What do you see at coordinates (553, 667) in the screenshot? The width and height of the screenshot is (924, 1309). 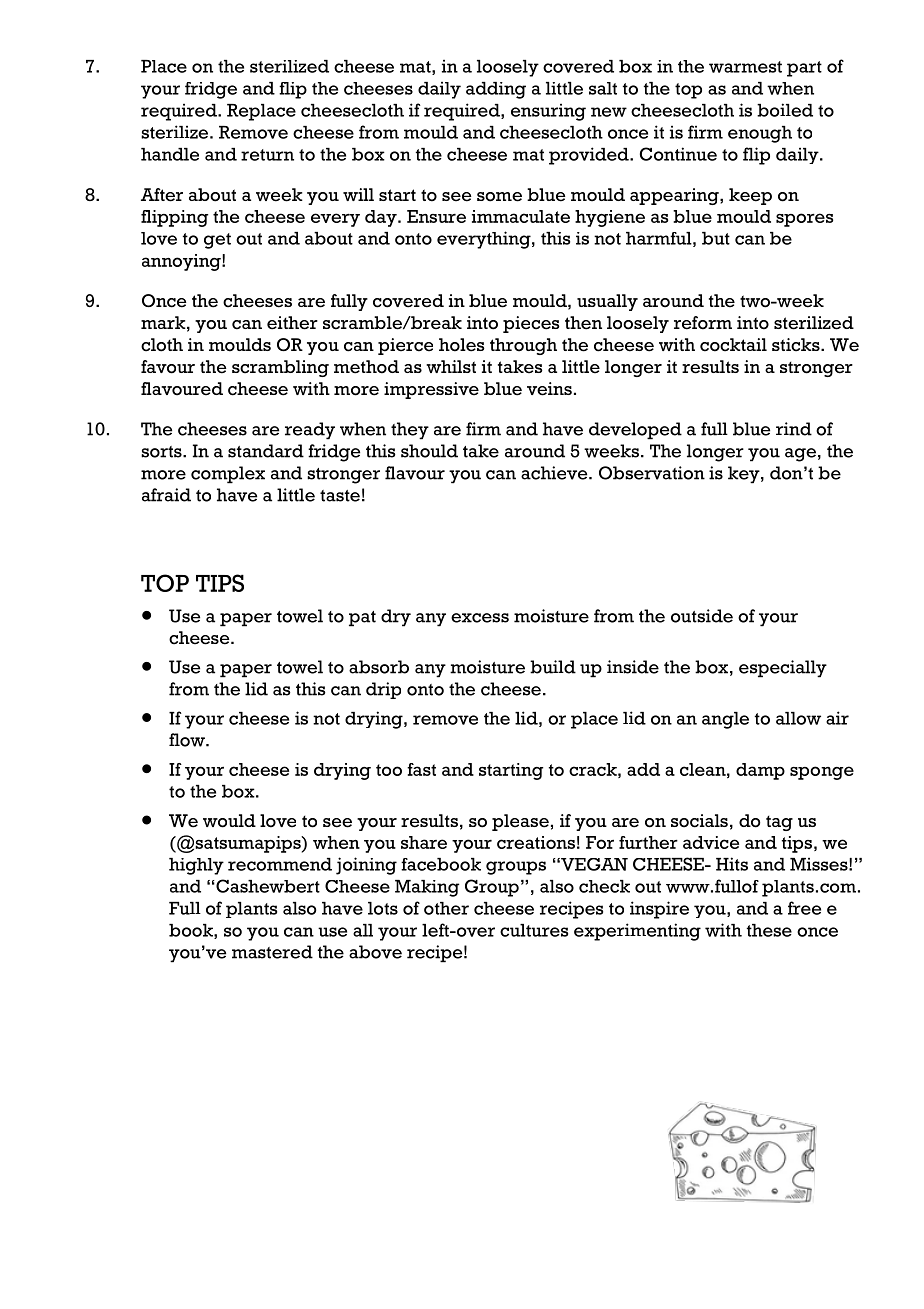 I see `build` at bounding box center [553, 667].
